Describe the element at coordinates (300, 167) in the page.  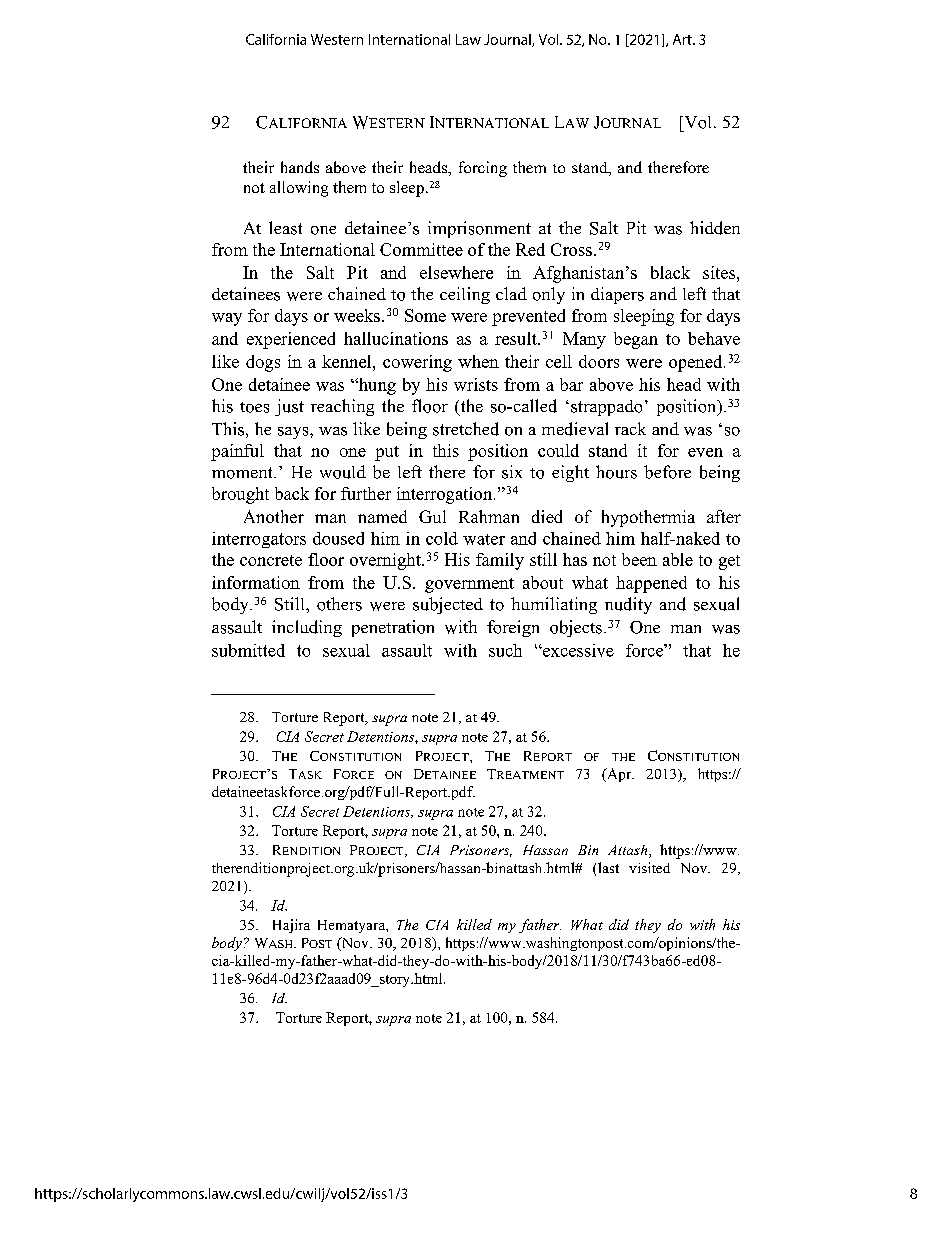
I see `hands` at that location.
